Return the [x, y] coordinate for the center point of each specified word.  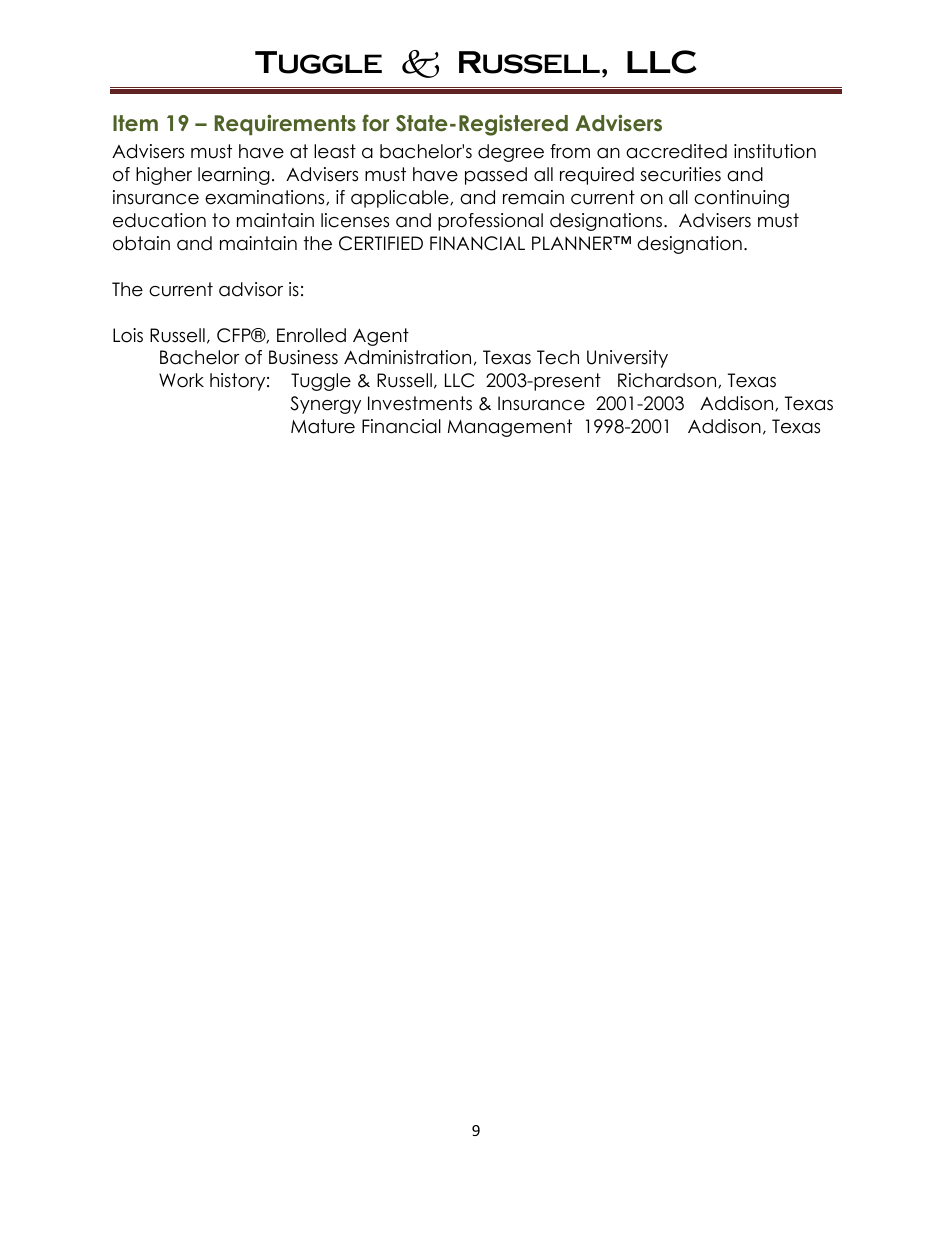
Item [135, 123]
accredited [676, 151]
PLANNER [573, 243]
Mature [323, 426]
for [376, 123]
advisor [251, 289]
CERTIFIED [381, 243]
